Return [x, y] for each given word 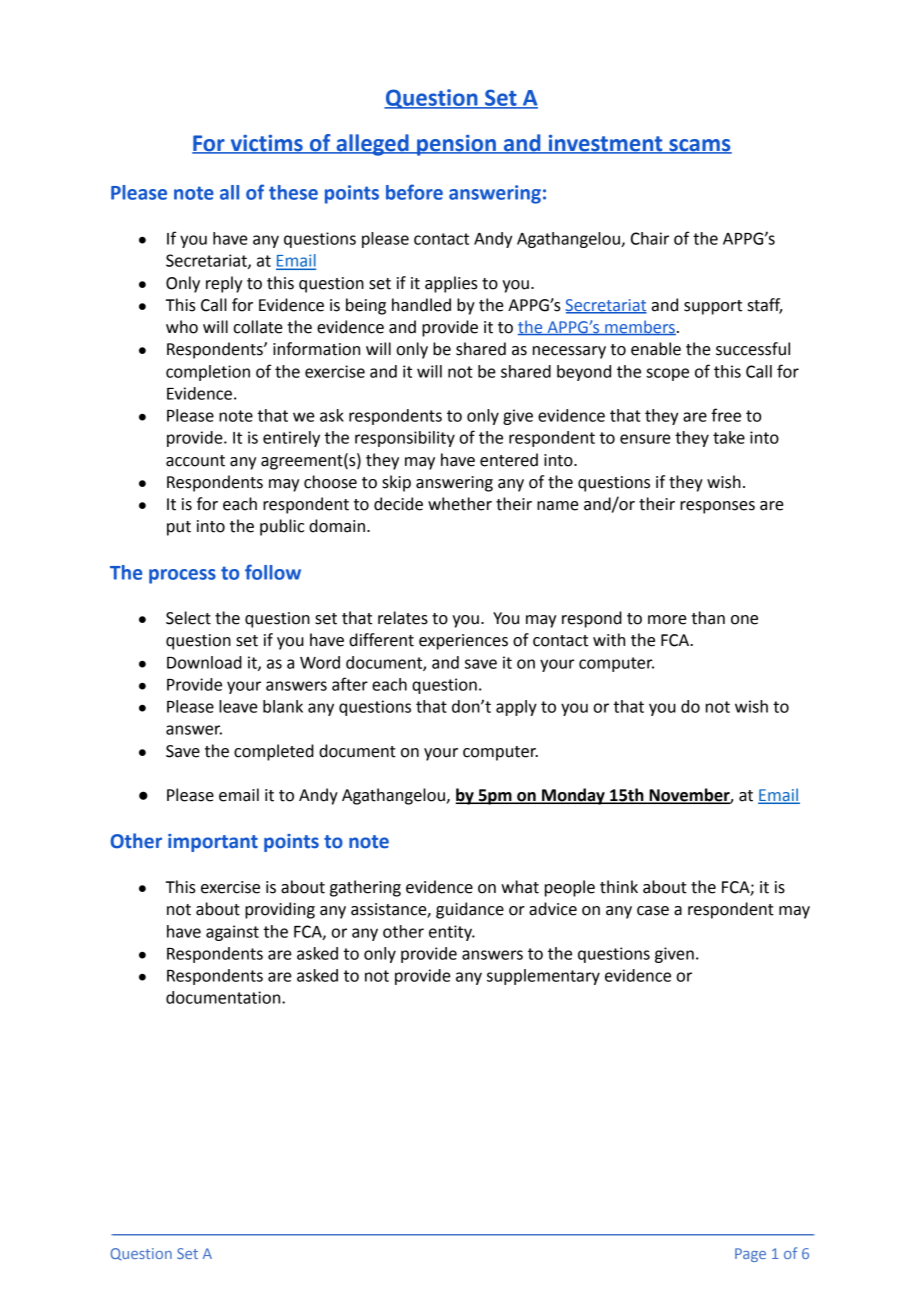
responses [717, 507]
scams [699, 146]
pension [456, 145]
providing [280, 910]
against [232, 933]
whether [460, 504]
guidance [470, 910]
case [653, 911]
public [282, 527]
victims [266, 144]
